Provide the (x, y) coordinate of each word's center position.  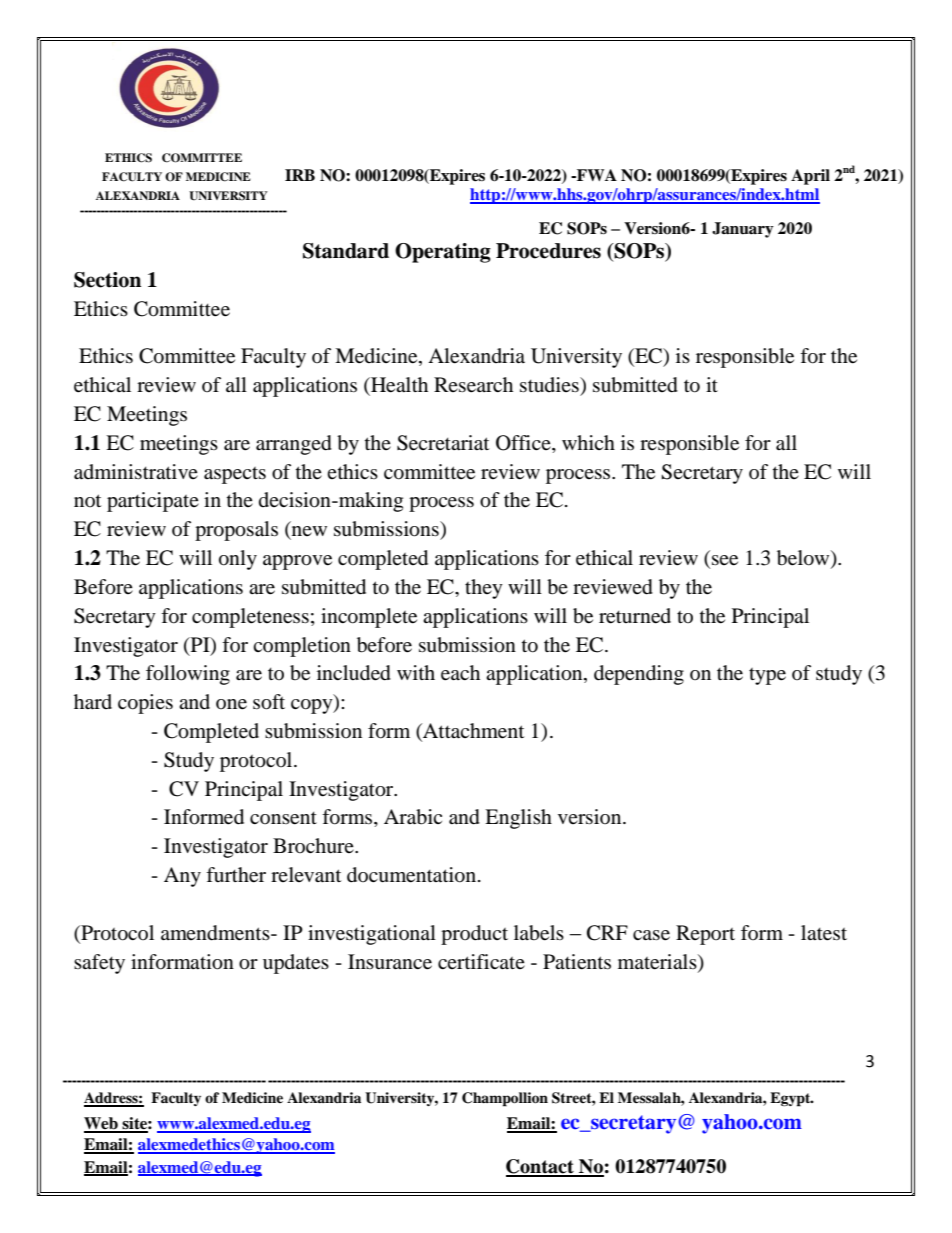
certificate (481, 961)
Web (102, 1124)
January (743, 230)
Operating (443, 253)
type (767, 676)
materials (658, 962)
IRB (300, 175)
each (460, 673)
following (188, 675)
